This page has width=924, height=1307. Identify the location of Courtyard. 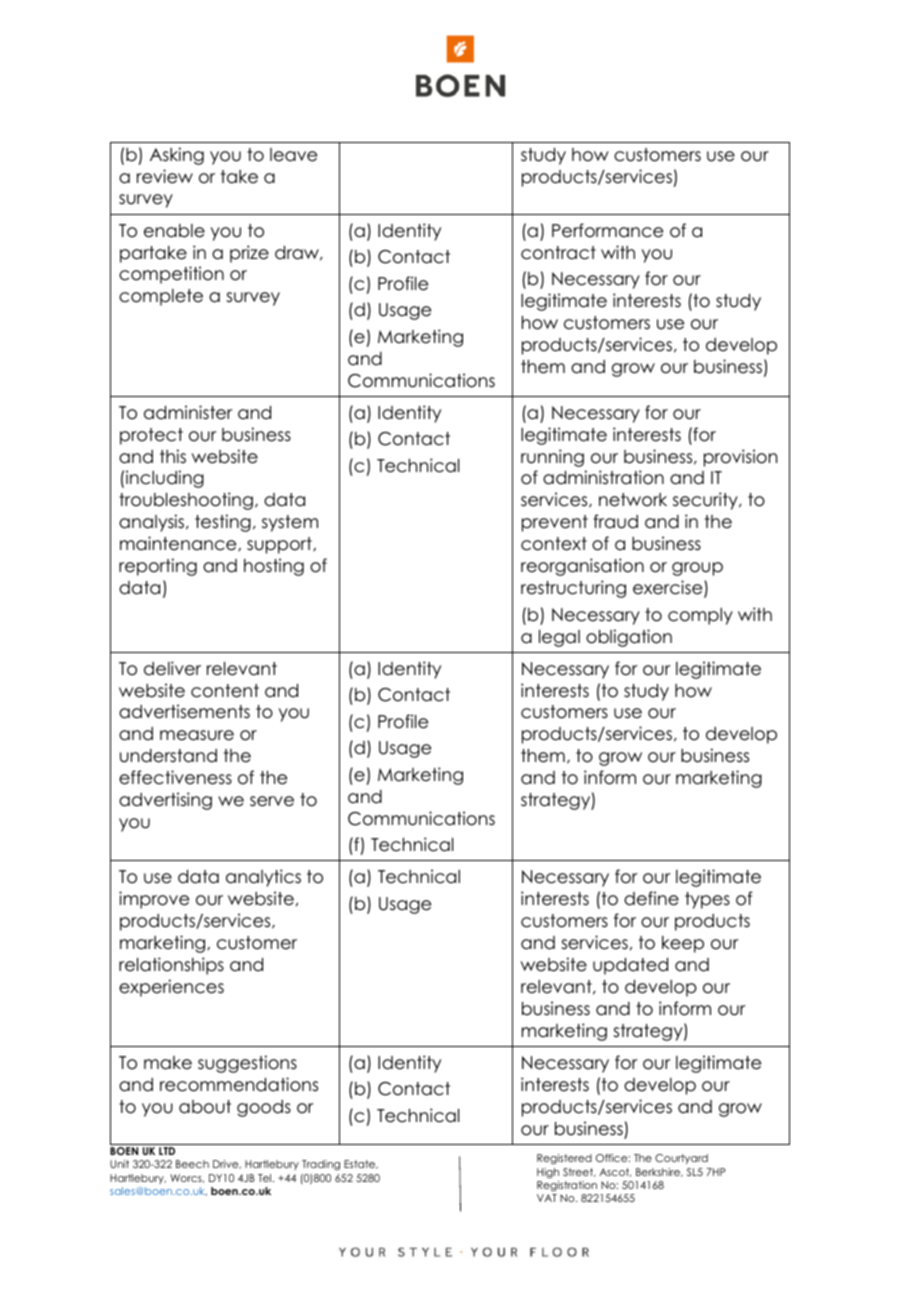
(681, 1159).
